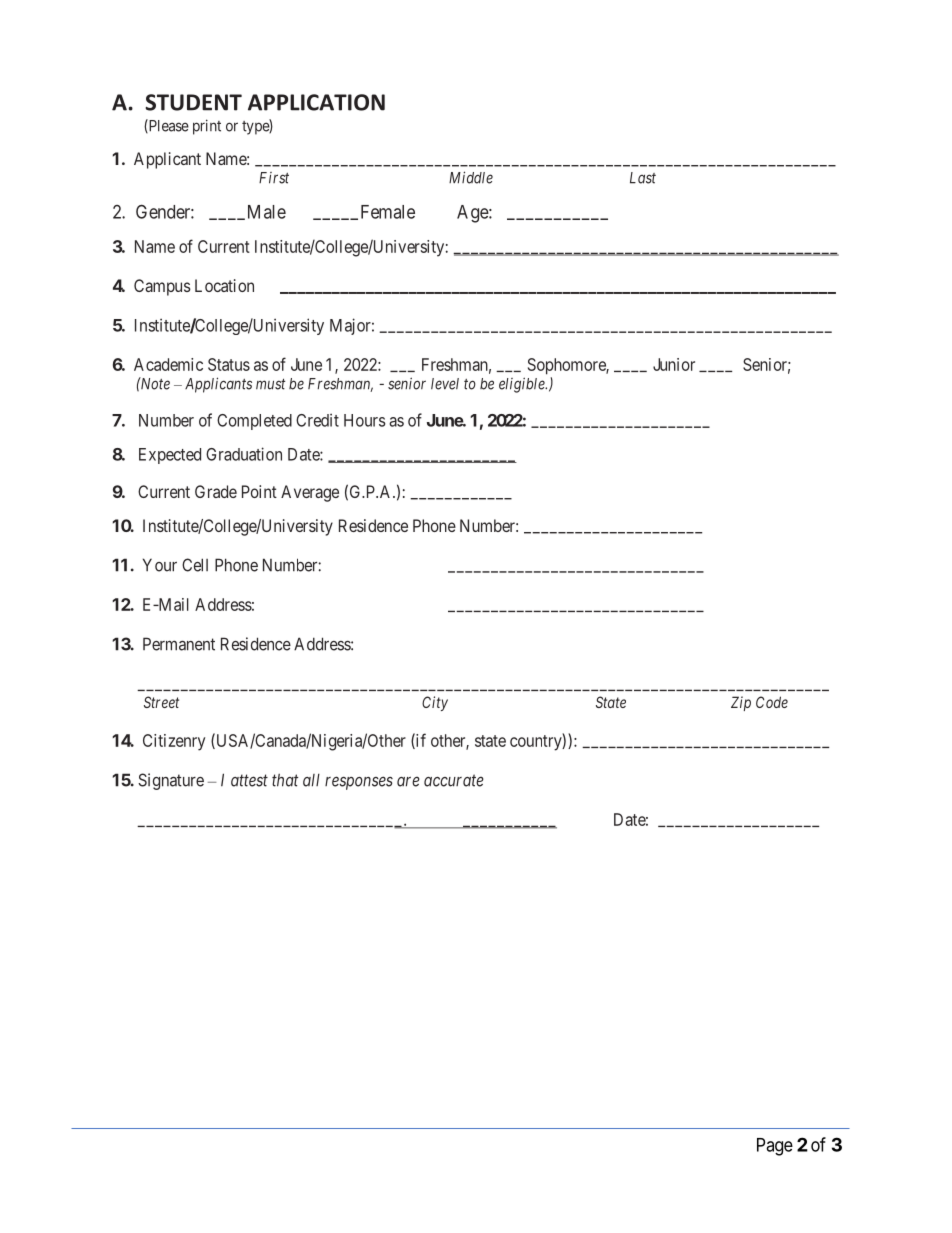 Image resolution: width=952 pixels, height=1233 pixels. I want to click on Zip, so click(741, 703).
